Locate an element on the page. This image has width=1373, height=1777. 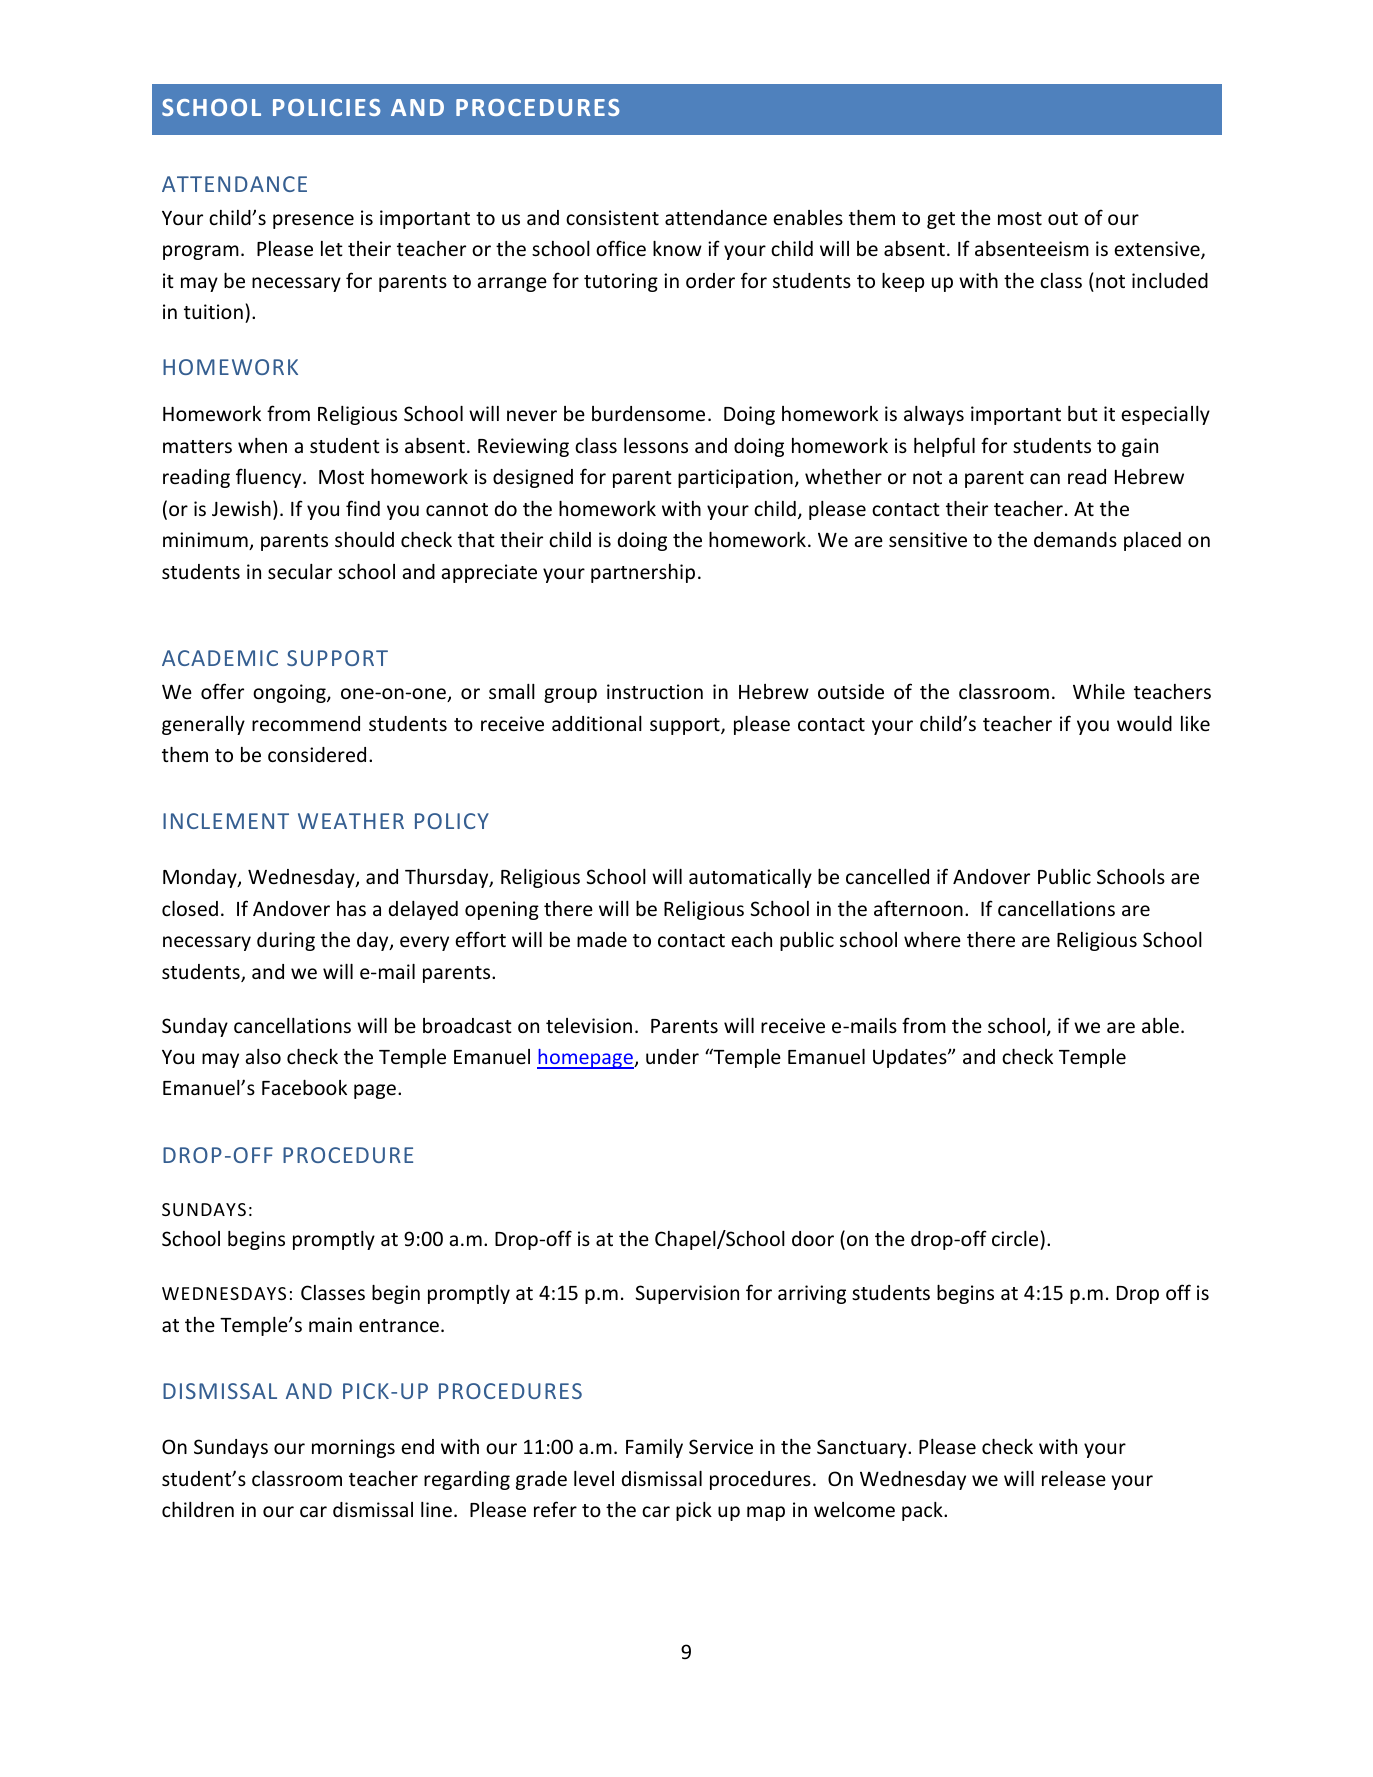
mornings is located at coordinates (353, 1448).
